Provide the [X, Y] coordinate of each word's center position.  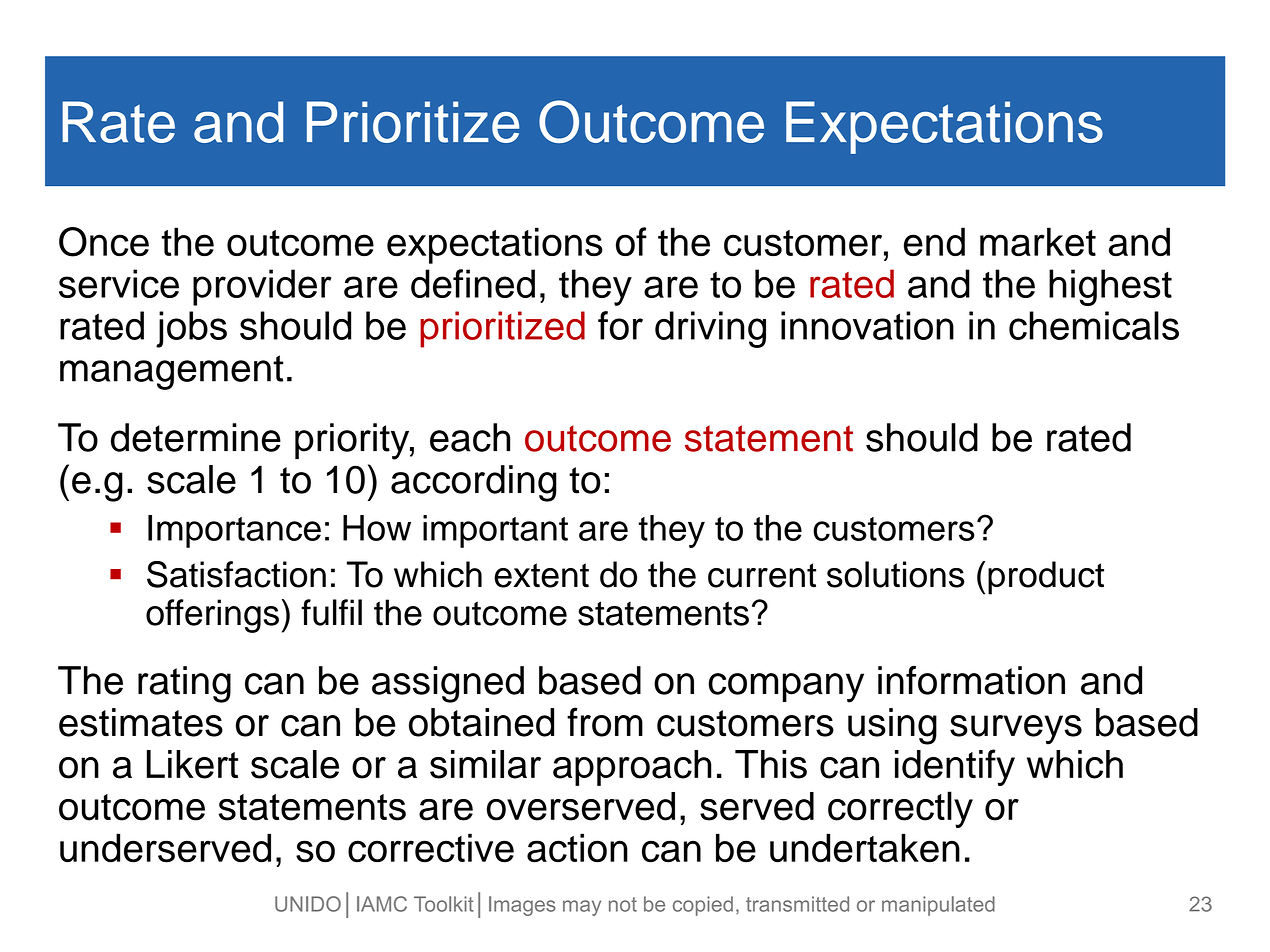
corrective [431, 848]
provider [262, 287]
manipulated [938, 906]
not [623, 904]
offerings [212, 616]
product [1046, 578]
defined [473, 283]
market [1038, 242]
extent [541, 575]
